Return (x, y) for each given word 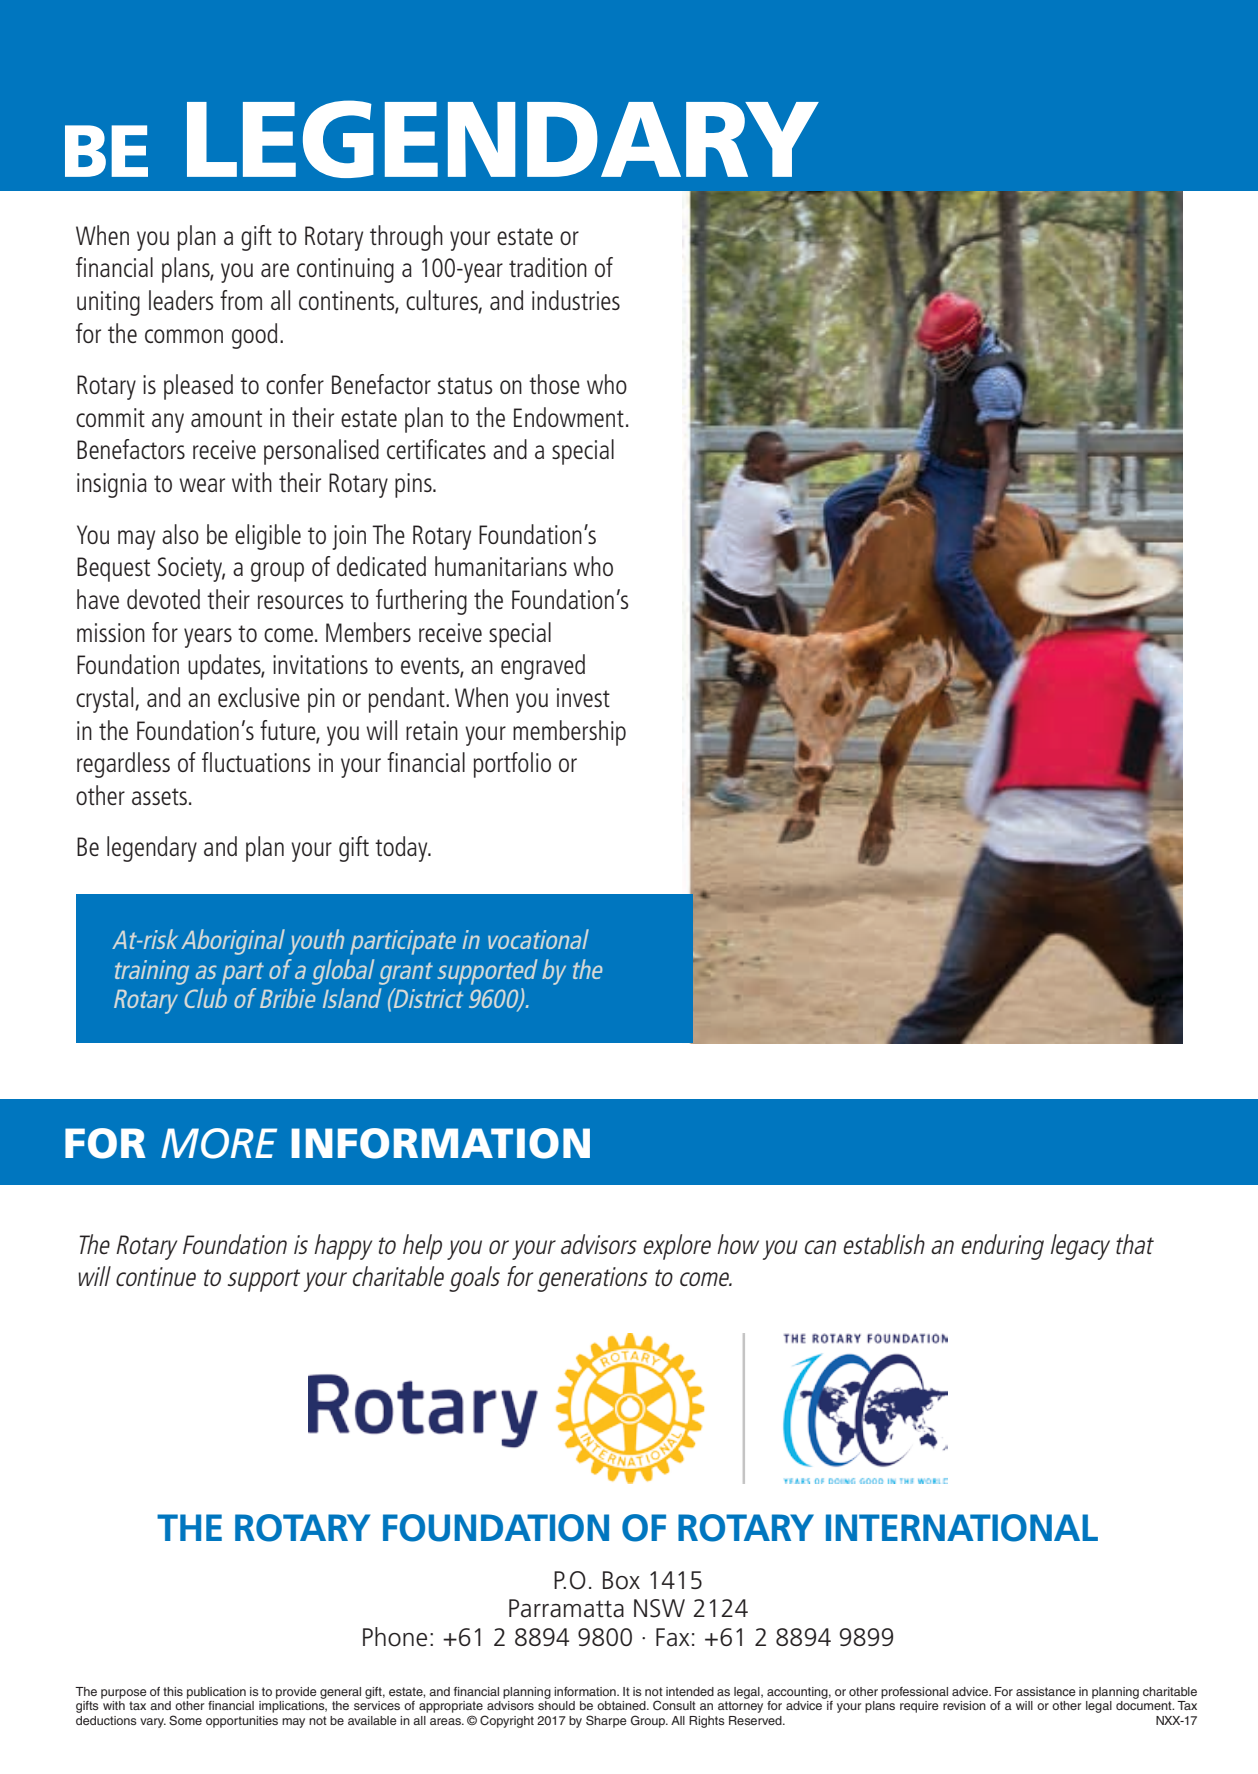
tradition (548, 267)
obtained (622, 1705)
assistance (1046, 1691)
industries (576, 300)
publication (216, 1693)
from (241, 300)
